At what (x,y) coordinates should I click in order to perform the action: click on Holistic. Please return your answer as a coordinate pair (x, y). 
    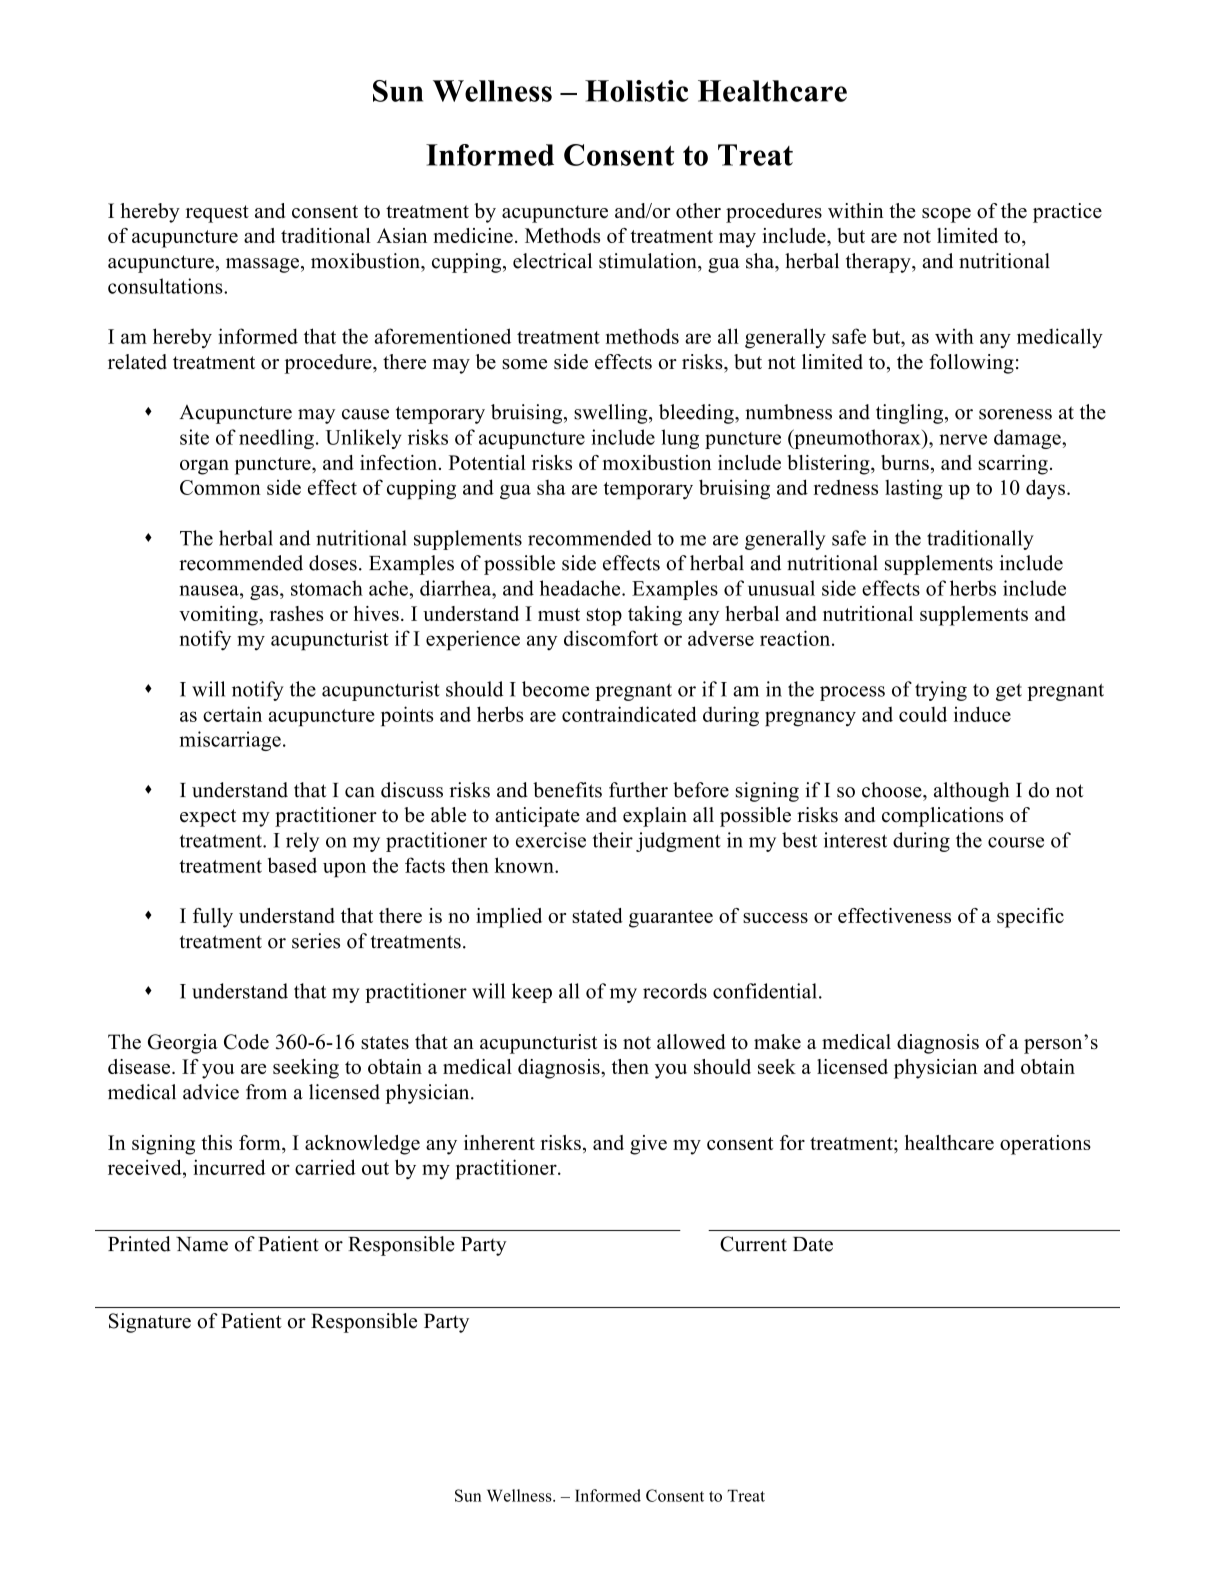
    Looking at the image, I should click on (636, 91).
